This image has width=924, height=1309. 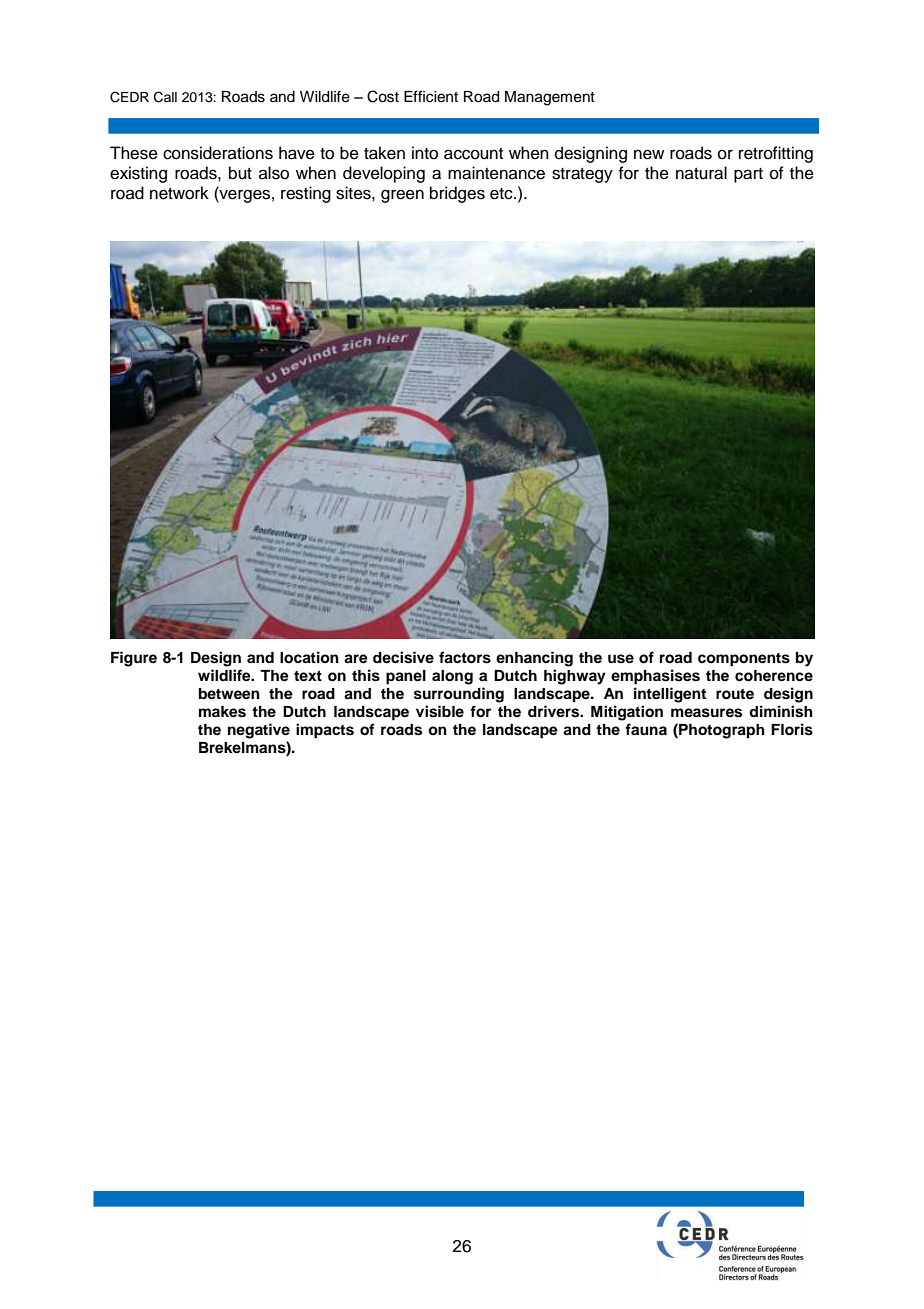 I want to click on resting, so click(x=306, y=194).
